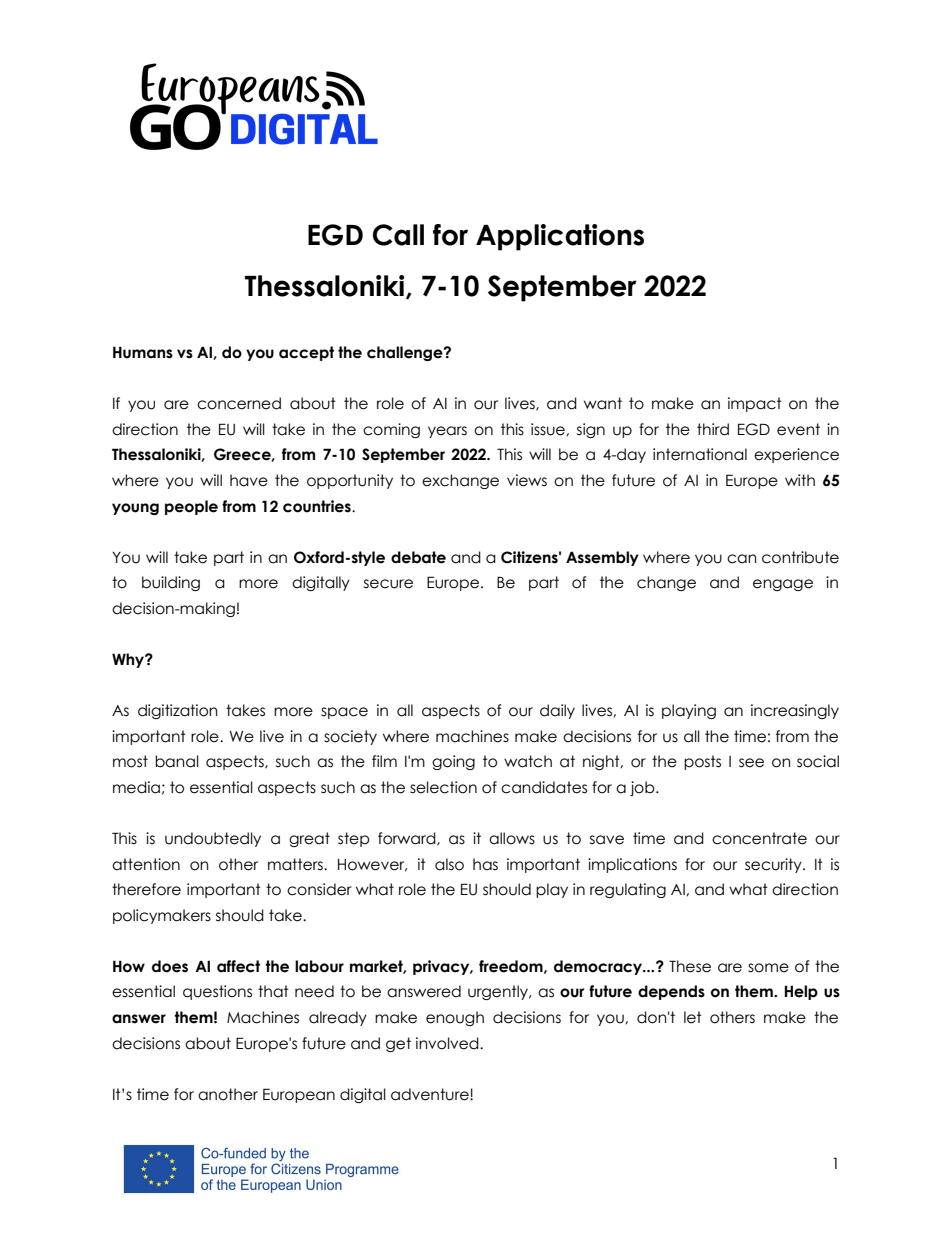  What do you see at coordinates (398, 235) in the screenshot?
I see `Call` at bounding box center [398, 235].
